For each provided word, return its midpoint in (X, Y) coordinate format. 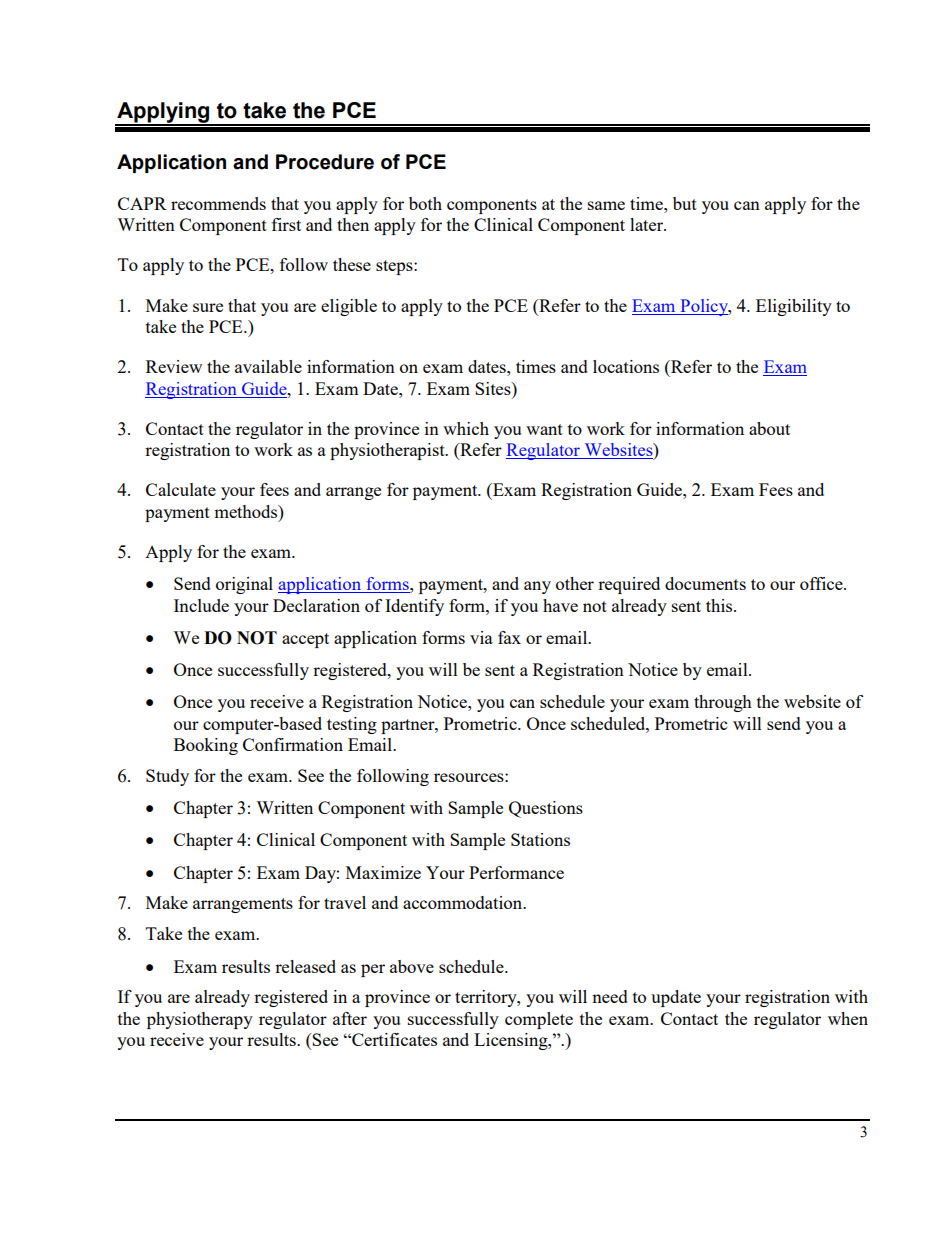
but (685, 203)
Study (167, 777)
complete (539, 1020)
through (723, 703)
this (720, 605)
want (544, 429)
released (305, 966)
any (537, 587)
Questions (546, 809)
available (268, 366)
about (769, 428)
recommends (218, 203)
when (848, 1018)
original (244, 585)
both (425, 203)
